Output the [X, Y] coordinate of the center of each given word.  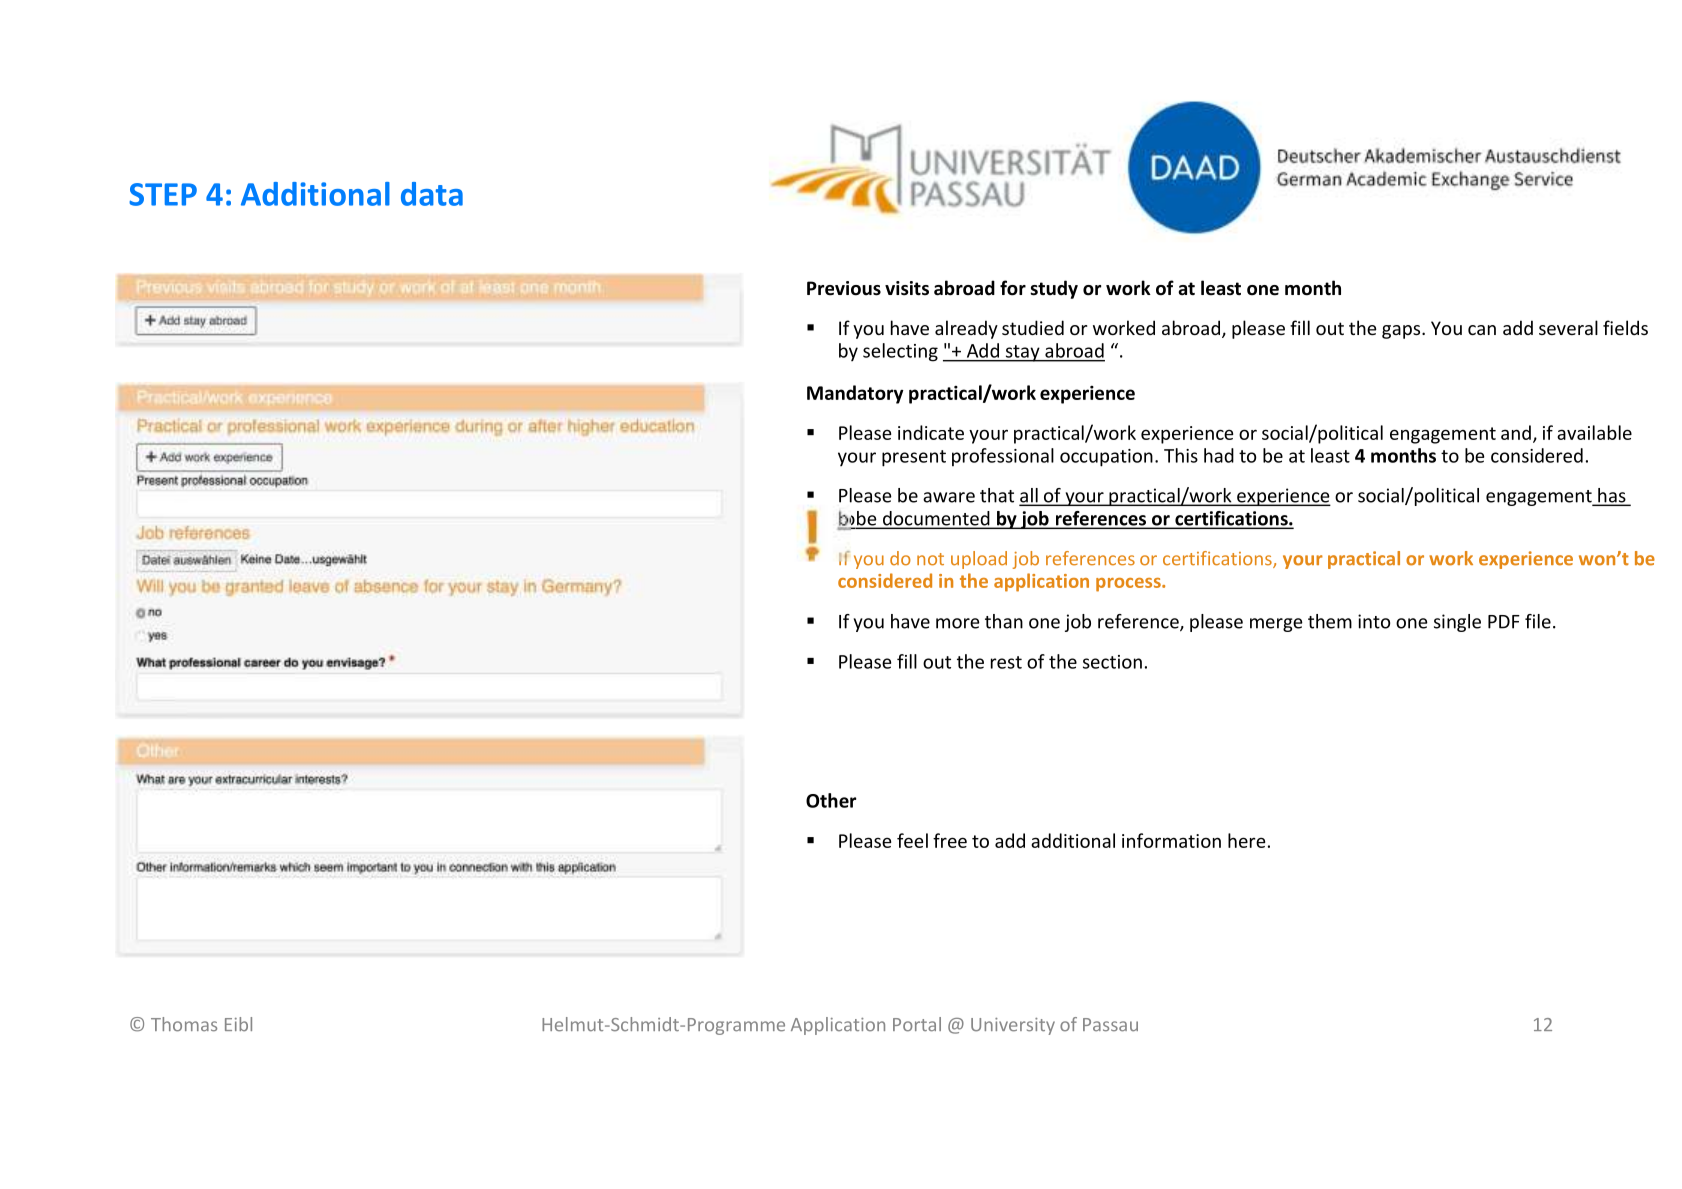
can [1482, 330]
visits [907, 288]
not [930, 559]
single [1457, 623]
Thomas [184, 1024]
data [432, 194]
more [958, 623]
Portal [917, 1024]
